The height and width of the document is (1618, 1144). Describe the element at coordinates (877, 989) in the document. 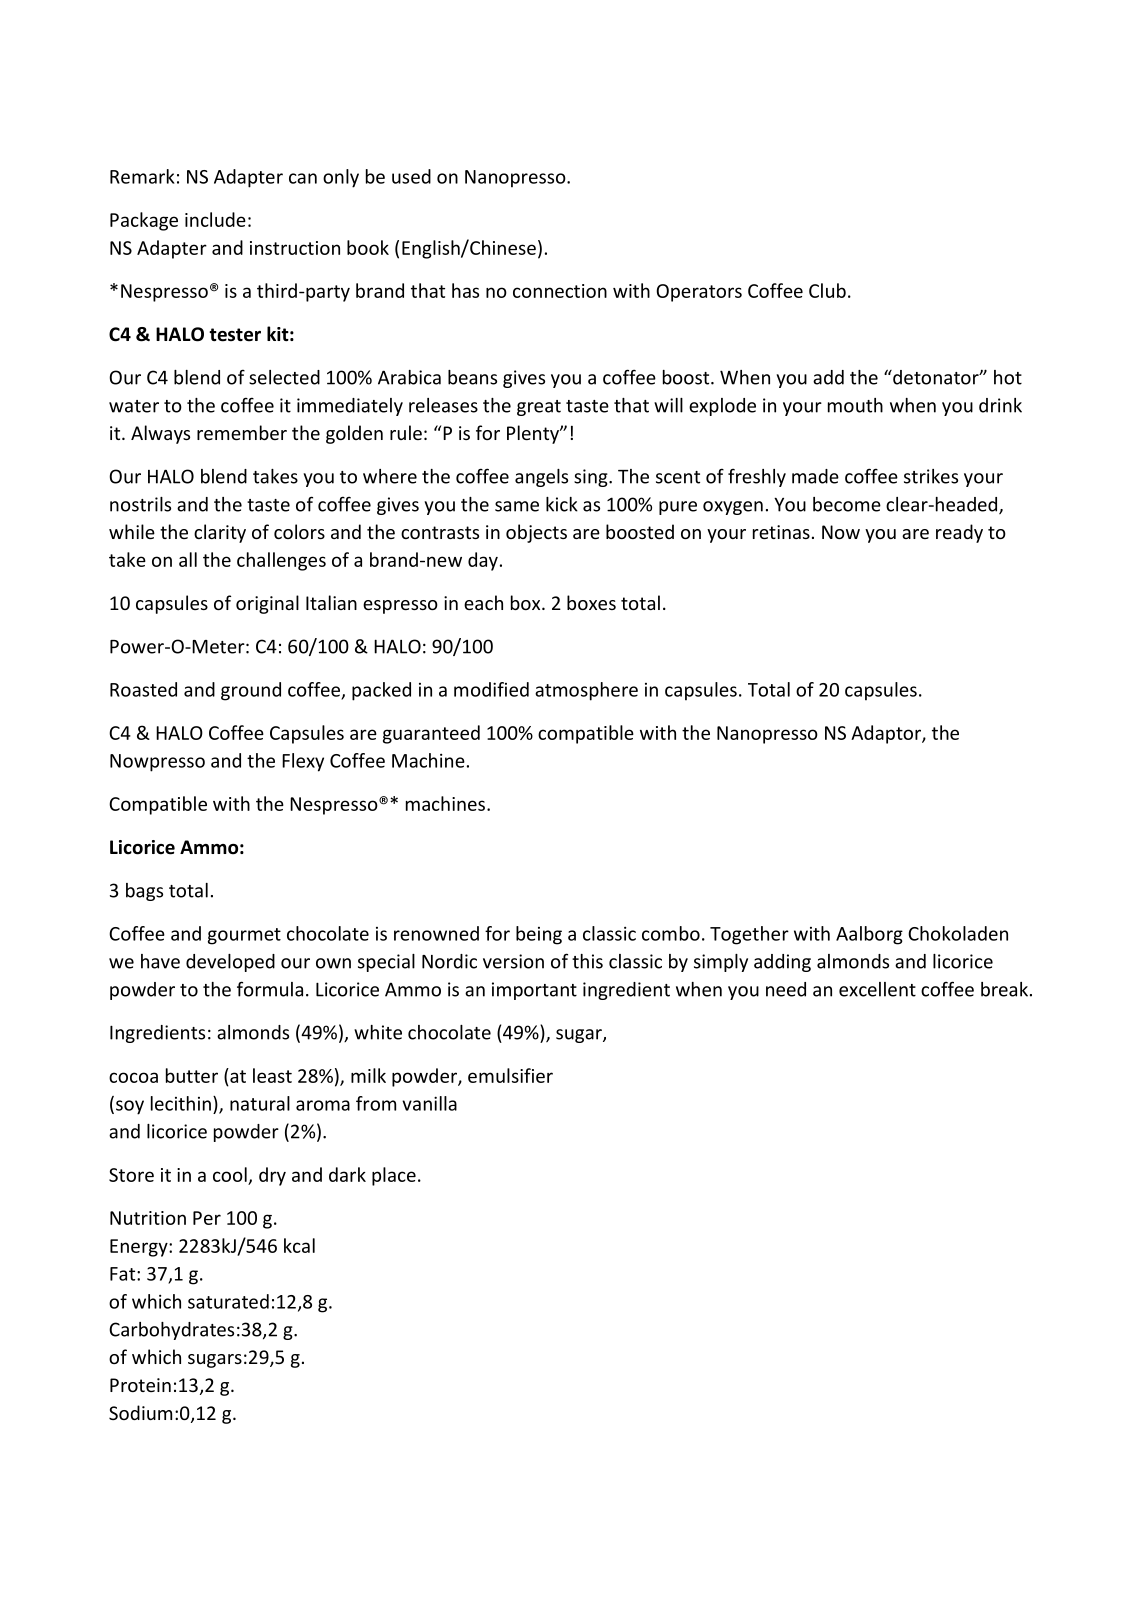

I see `excellent` at that location.
